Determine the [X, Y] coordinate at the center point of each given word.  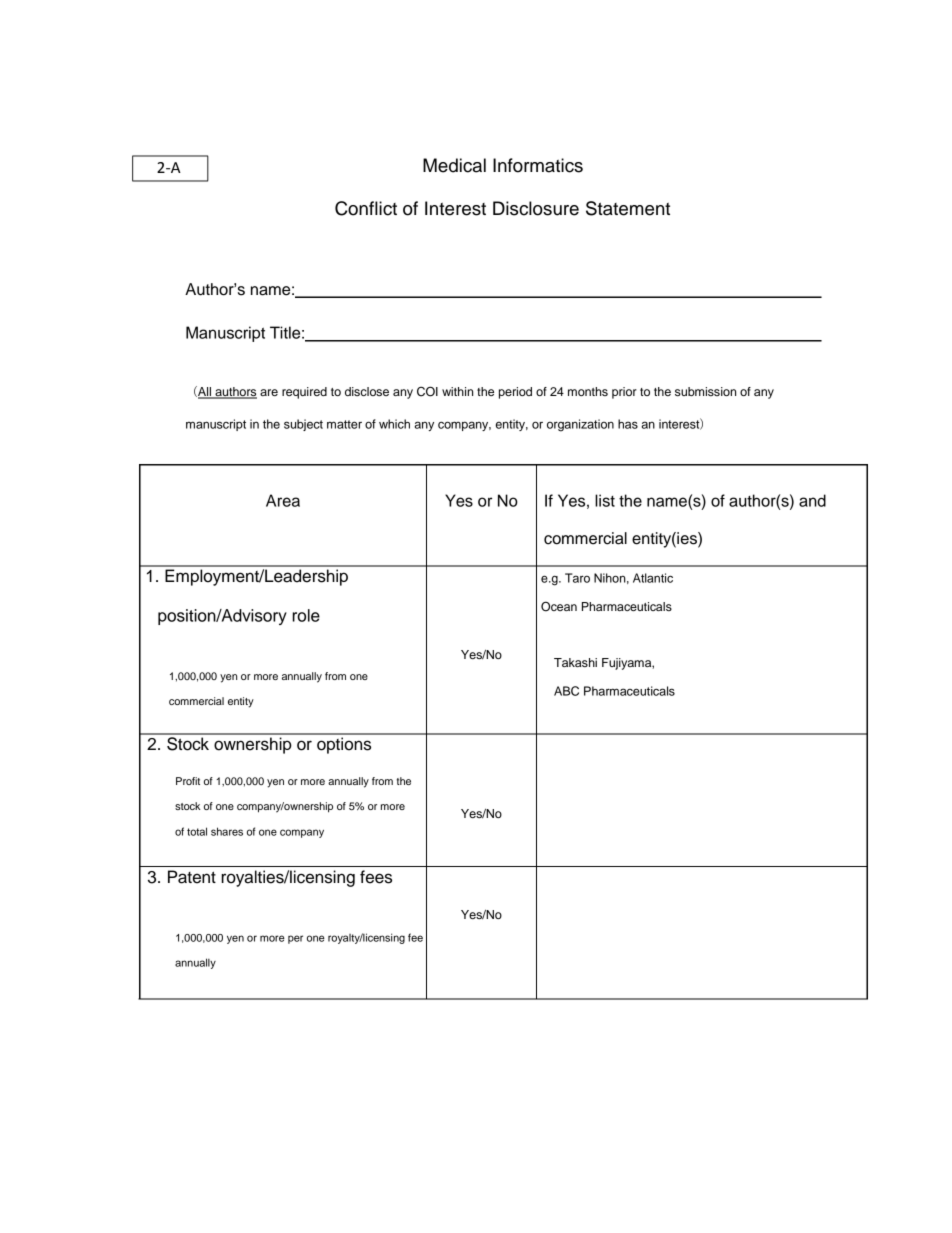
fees [376, 877]
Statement [628, 208]
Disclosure [536, 208]
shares [227, 831]
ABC [566, 691]
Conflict [366, 208]
